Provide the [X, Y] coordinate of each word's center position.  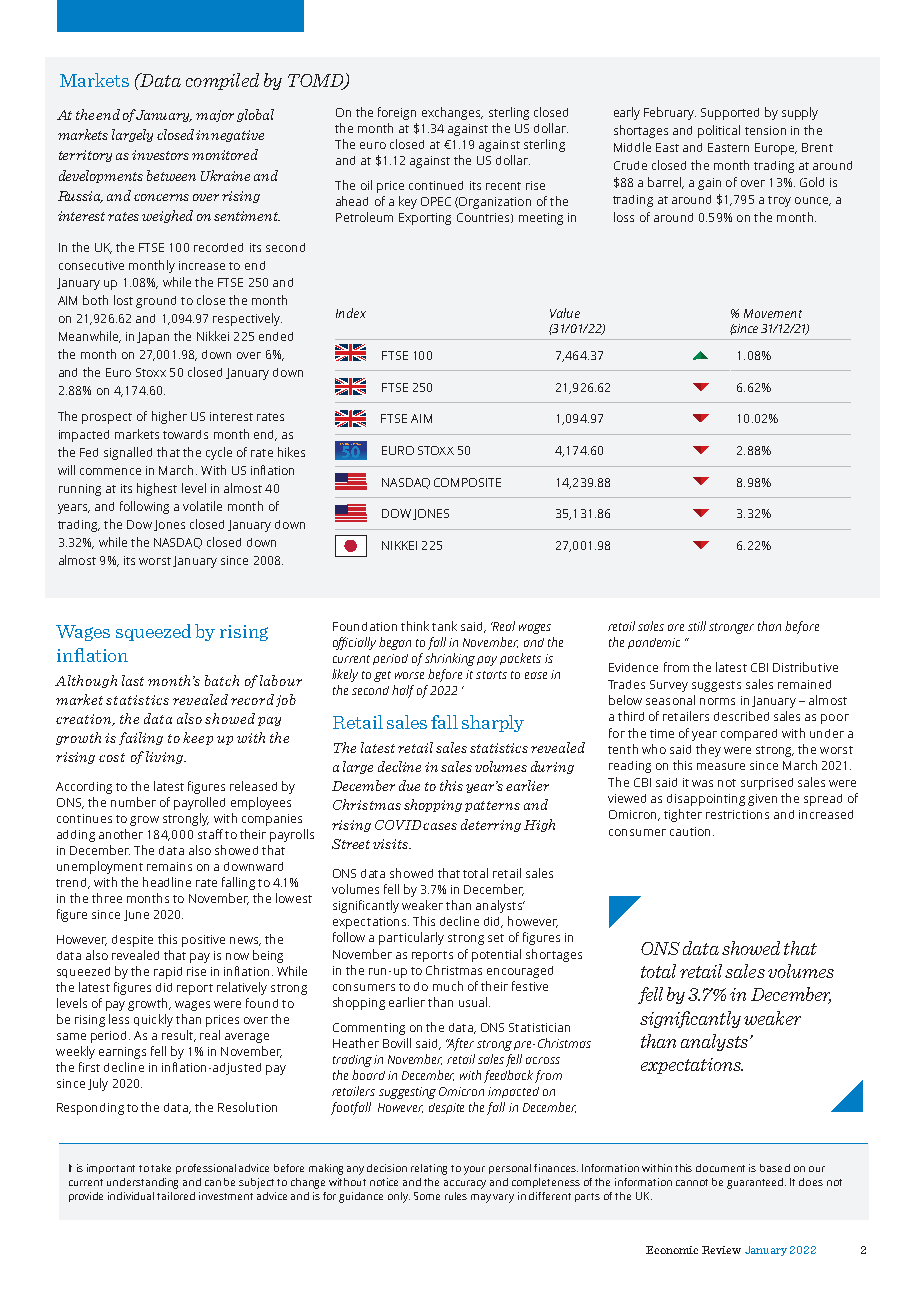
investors [160, 155]
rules [456, 1196]
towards [185, 434]
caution [690, 831]
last [133, 680]
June [136, 915]
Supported [730, 114]
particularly [411, 938]
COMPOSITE [467, 482]
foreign [397, 113]
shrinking [450, 659]
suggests [716, 686]
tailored [176, 1196]
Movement [773, 313]
